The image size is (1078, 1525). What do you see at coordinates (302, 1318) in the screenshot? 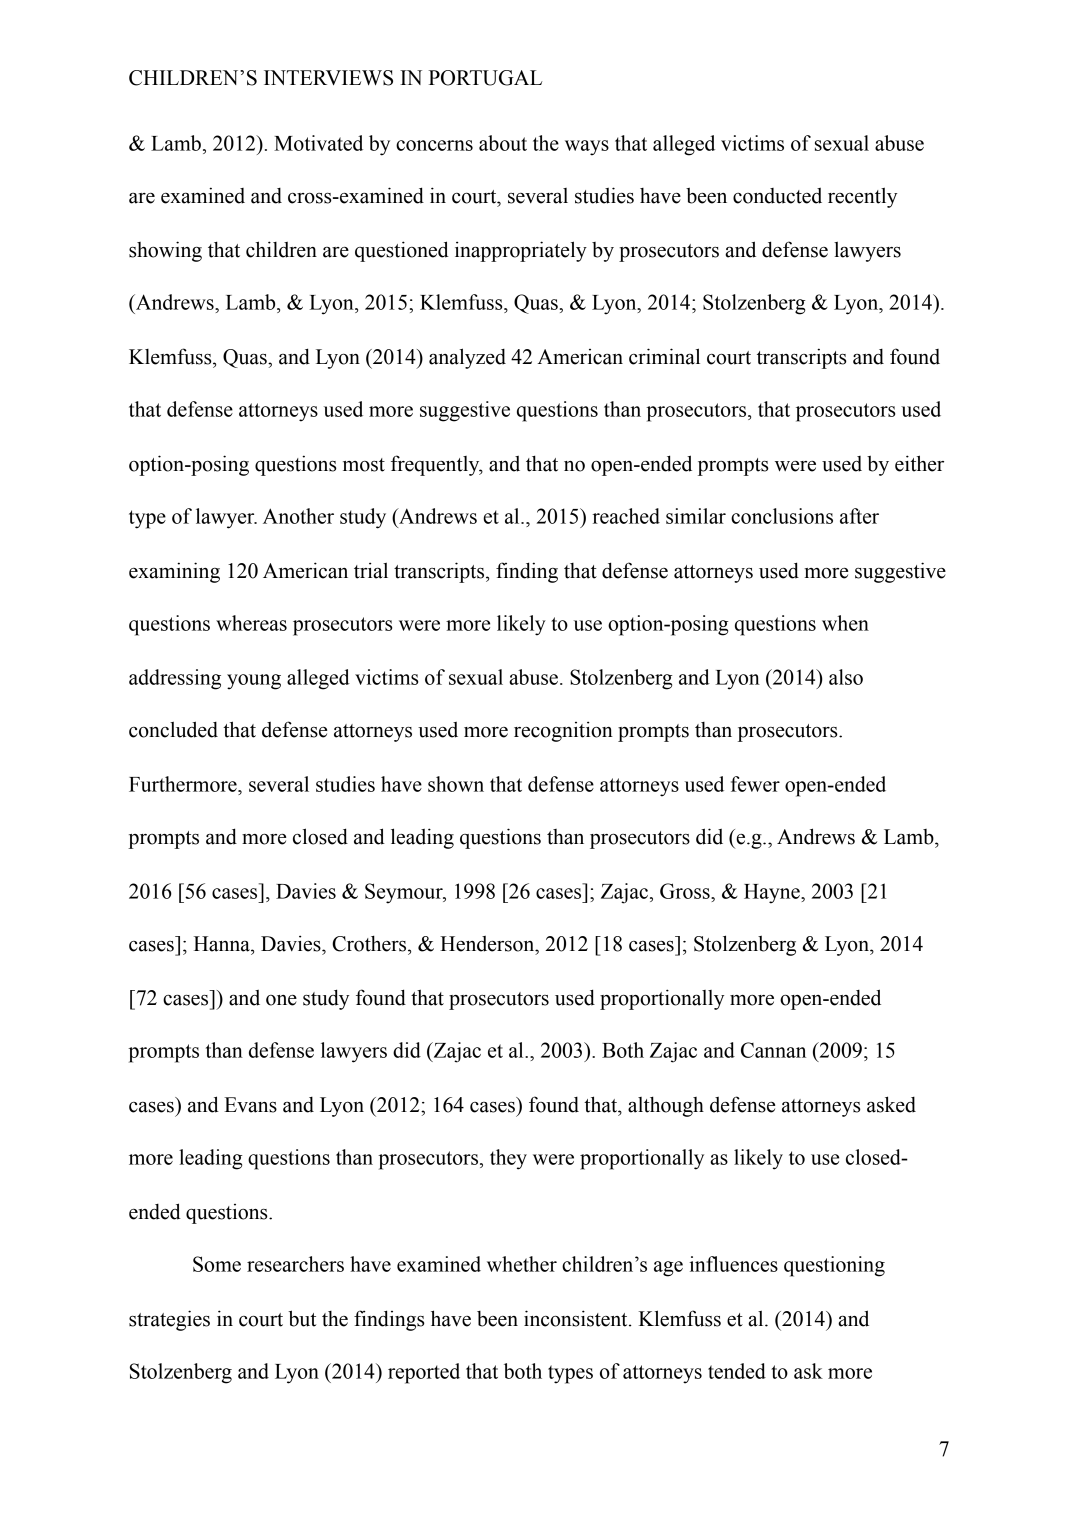
I see `but` at bounding box center [302, 1318].
